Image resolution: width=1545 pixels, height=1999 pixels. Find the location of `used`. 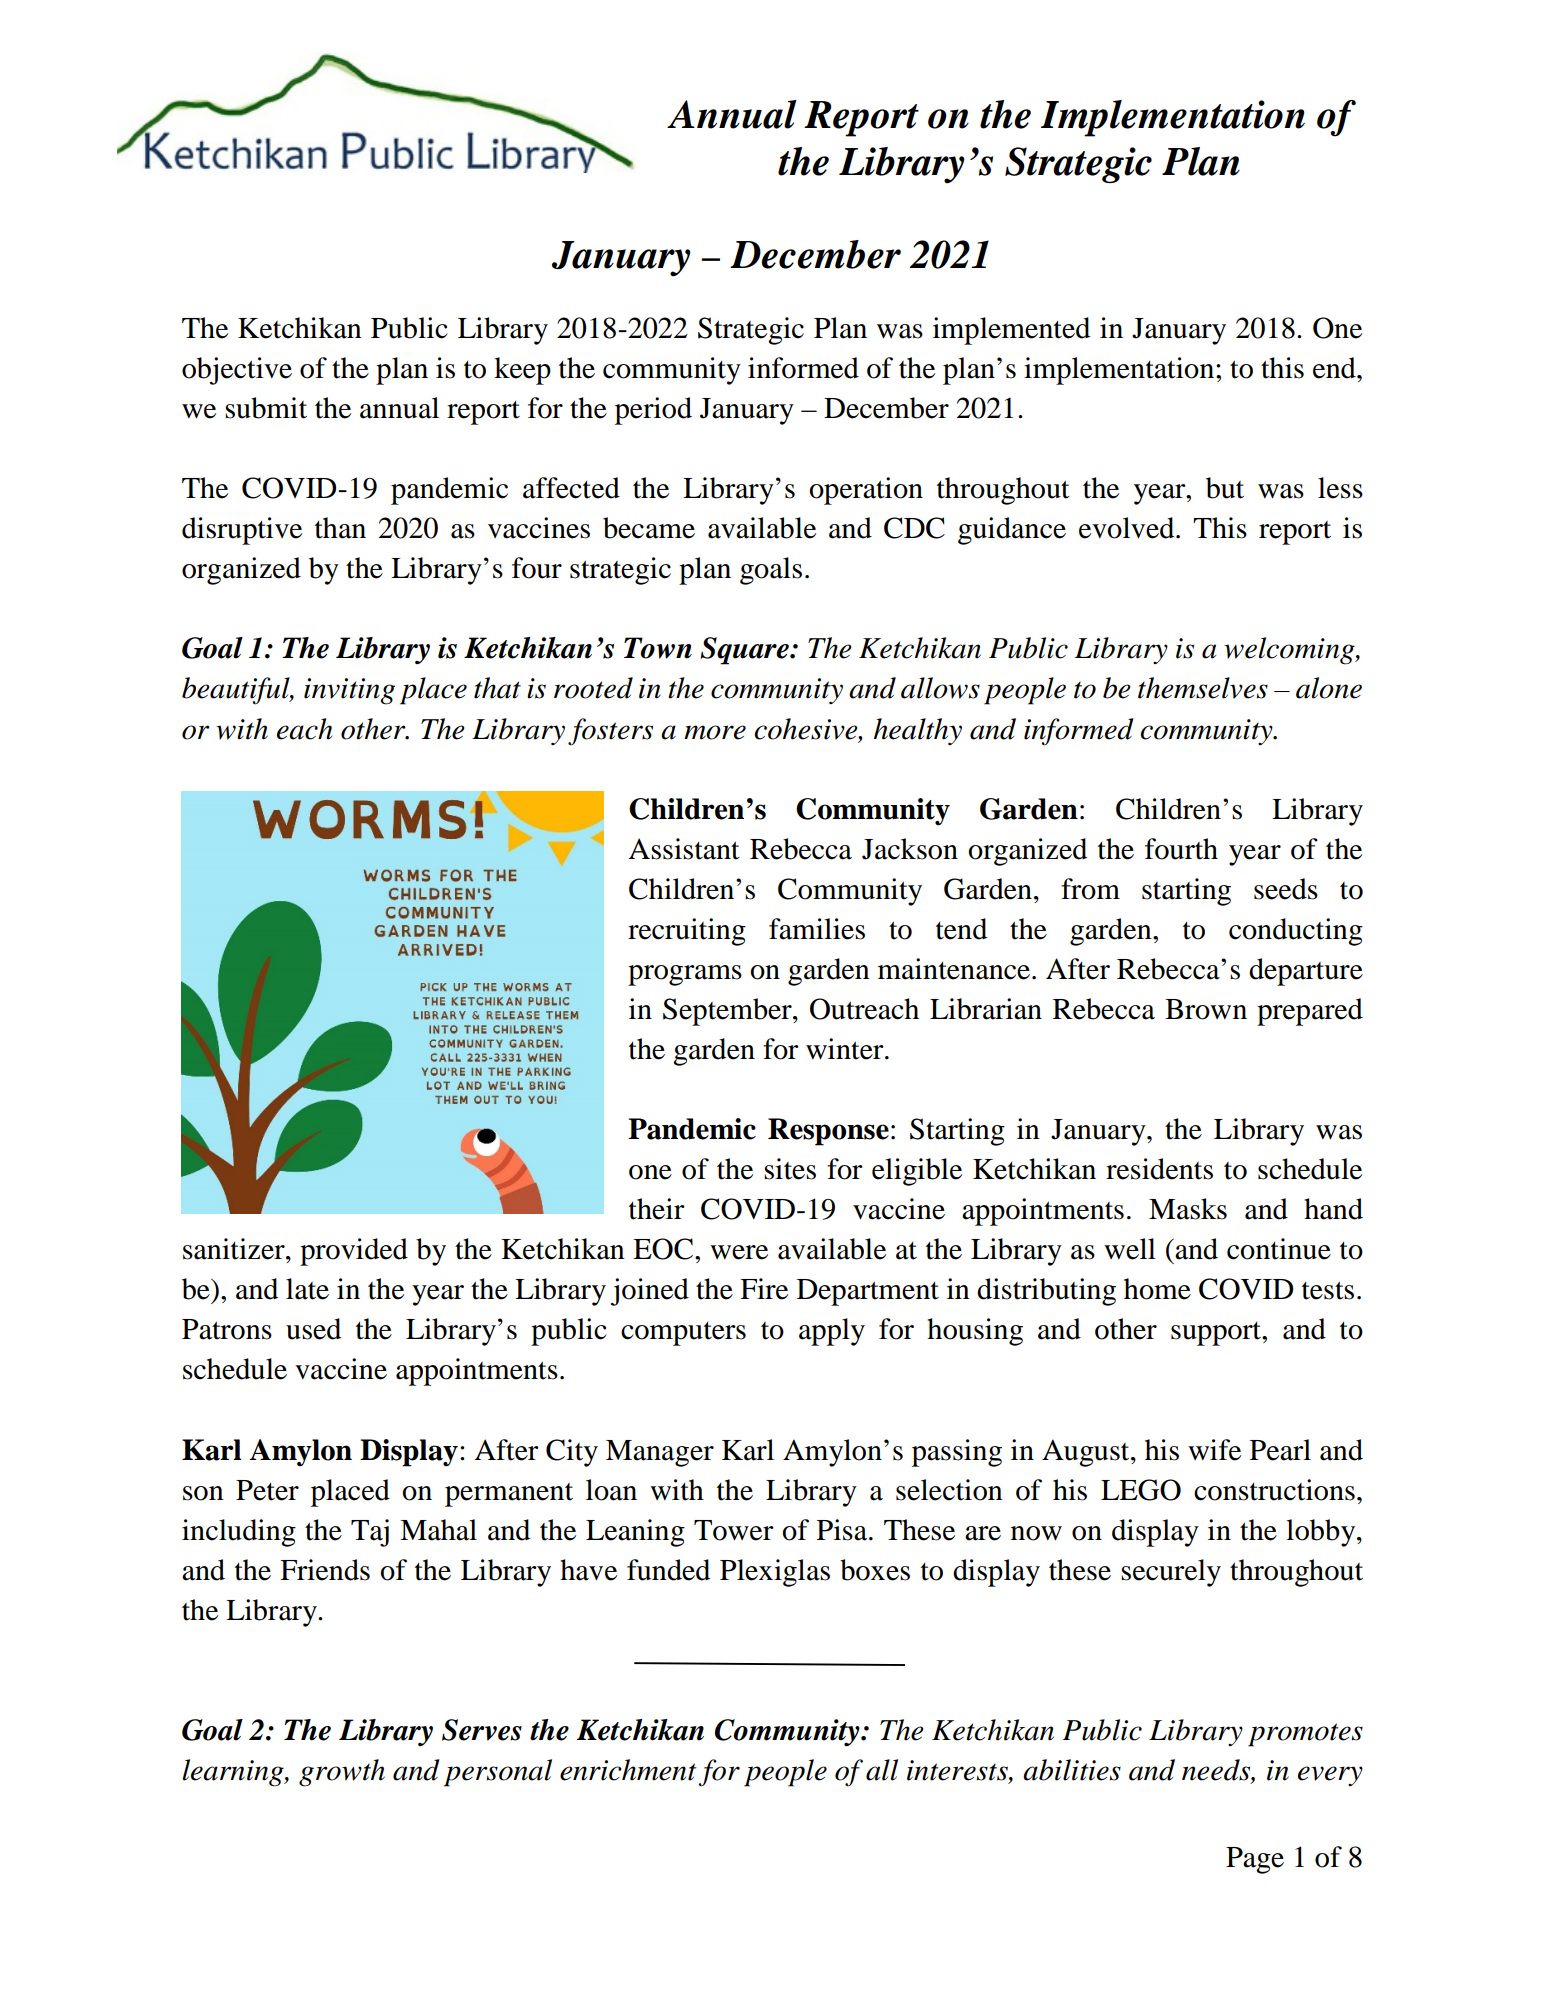

used is located at coordinates (313, 1329).
